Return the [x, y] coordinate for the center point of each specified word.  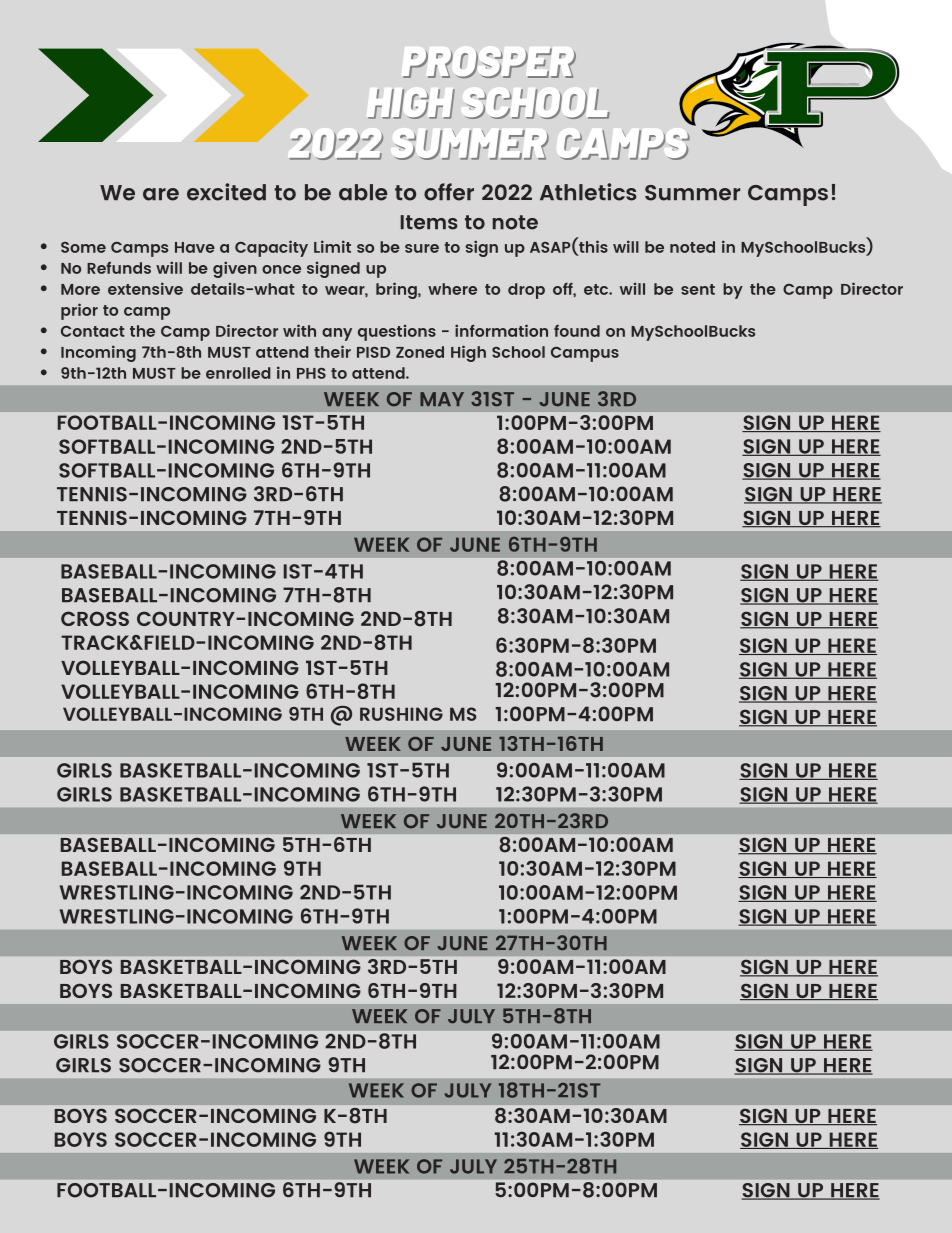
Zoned [420, 352]
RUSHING [401, 714]
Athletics [588, 192]
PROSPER [489, 63]
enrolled [238, 373]
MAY [442, 399]
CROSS [95, 618]
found [577, 331]
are [161, 194]
